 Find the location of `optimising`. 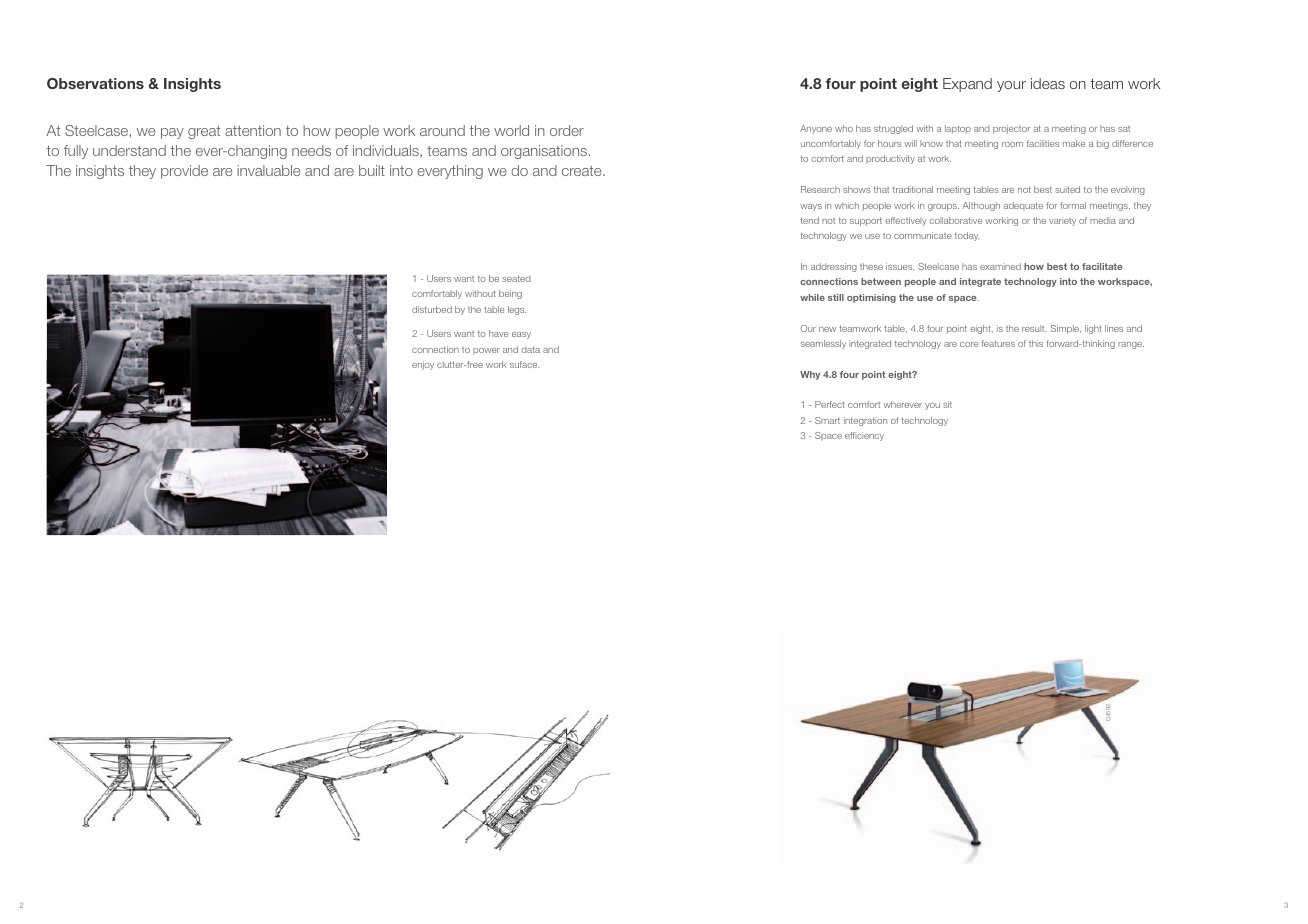

optimising is located at coordinates (871, 298).
